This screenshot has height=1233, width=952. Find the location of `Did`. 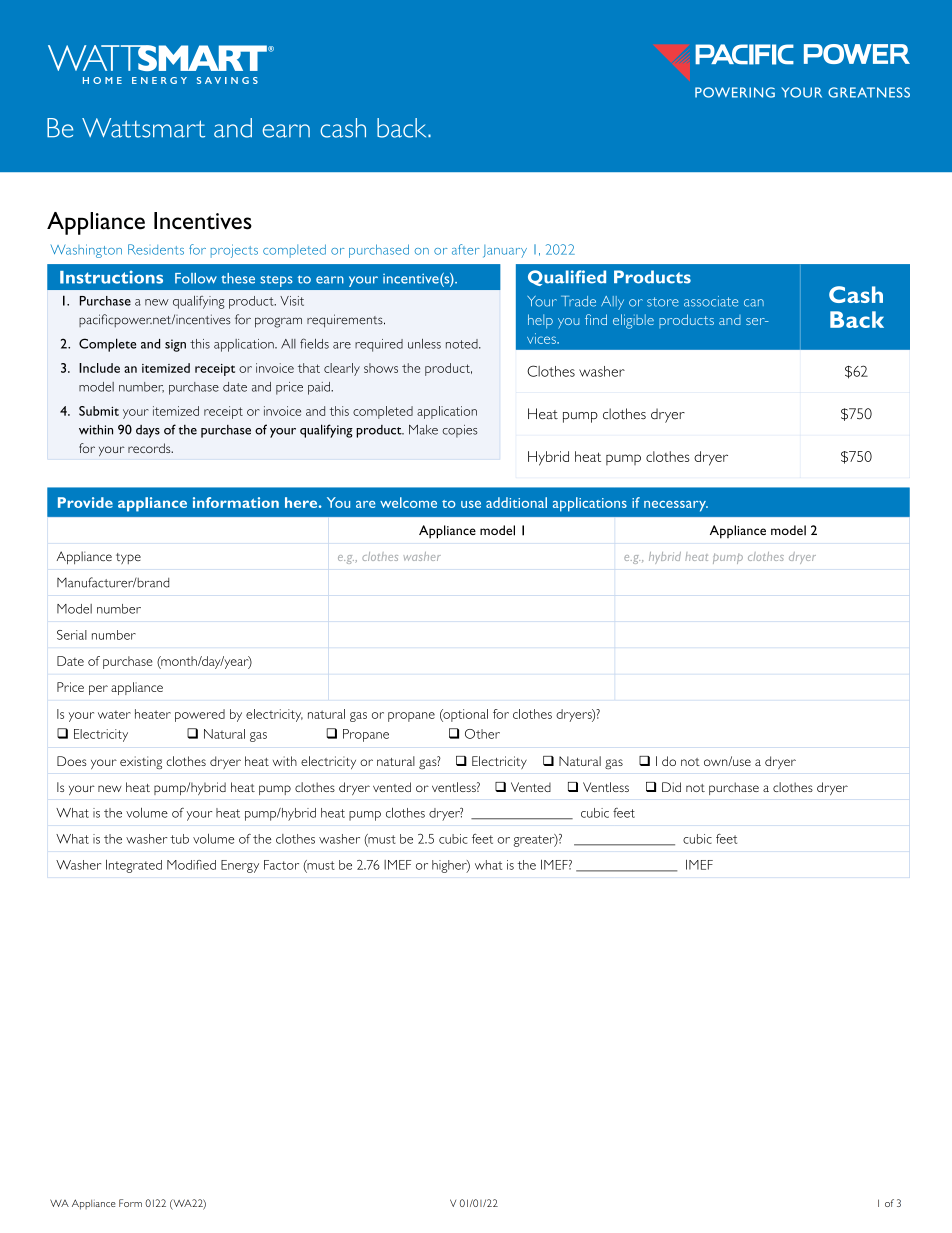

Did is located at coordinates (671, 787).
